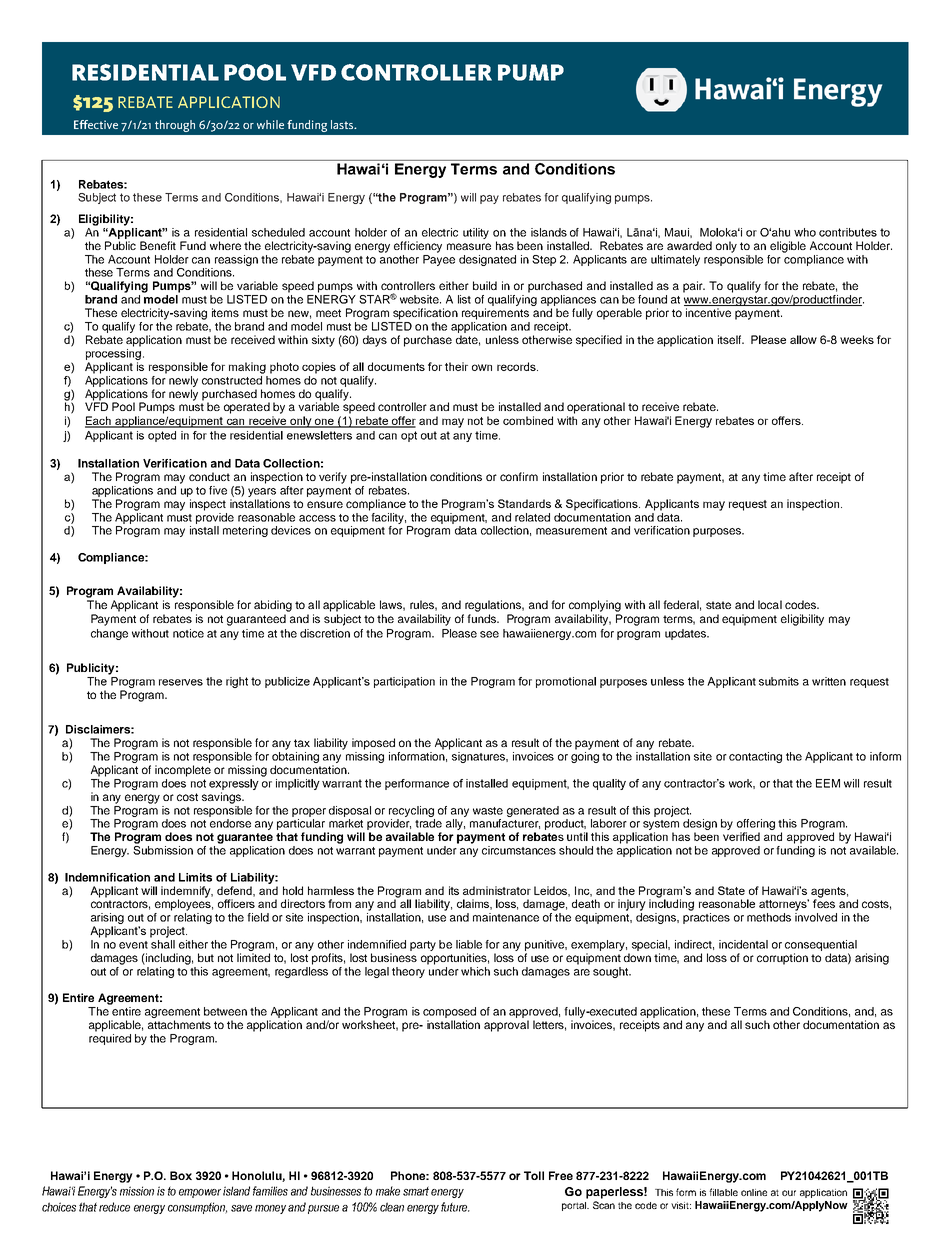 The image size is (952, 1233). I want to click on Box, so click(181, 1175).
